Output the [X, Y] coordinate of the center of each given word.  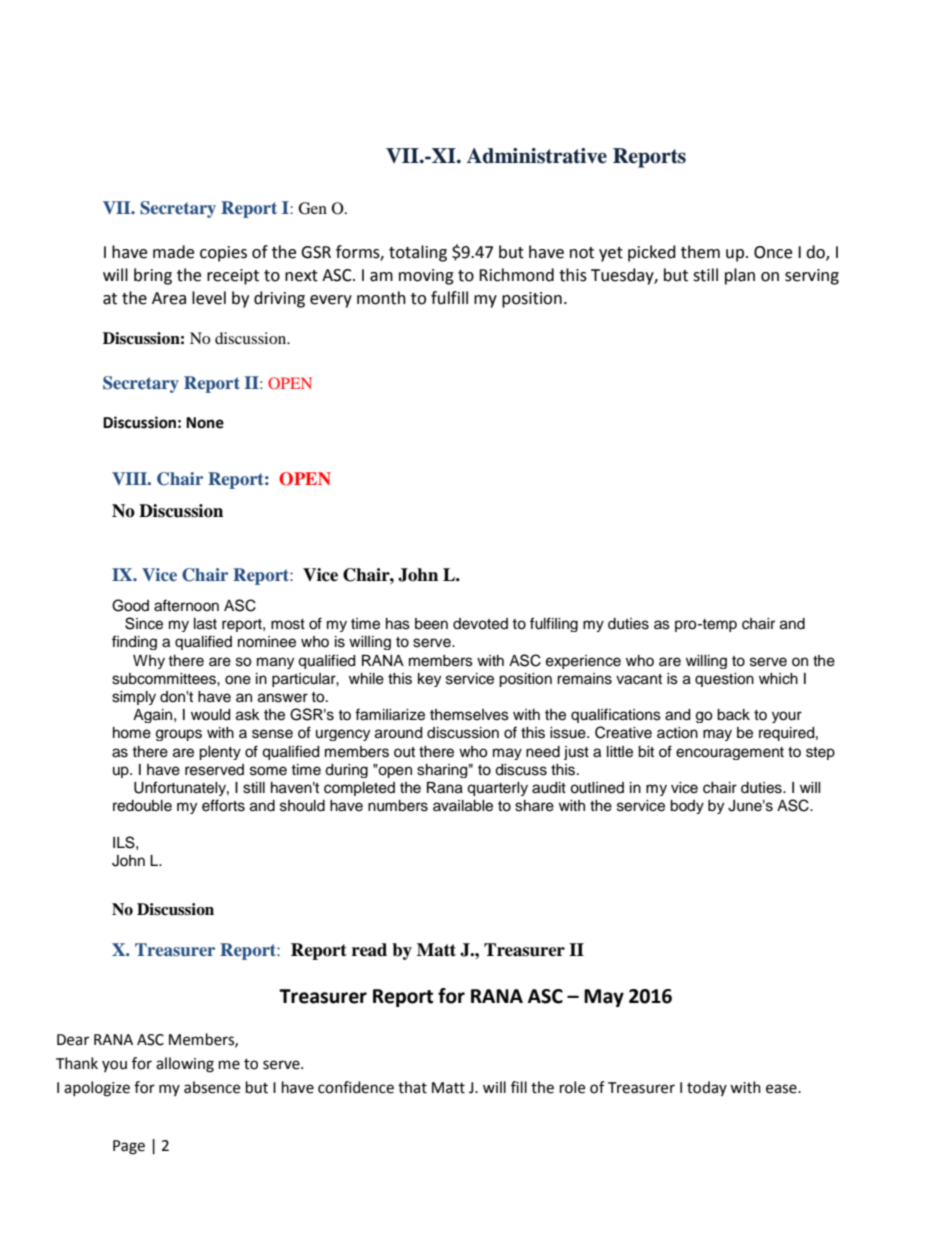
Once [773, 252]
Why [149, 662]
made [173, 252]
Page [129, 1147]
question [724, 680]
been [431, 624]
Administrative [537, 156]
